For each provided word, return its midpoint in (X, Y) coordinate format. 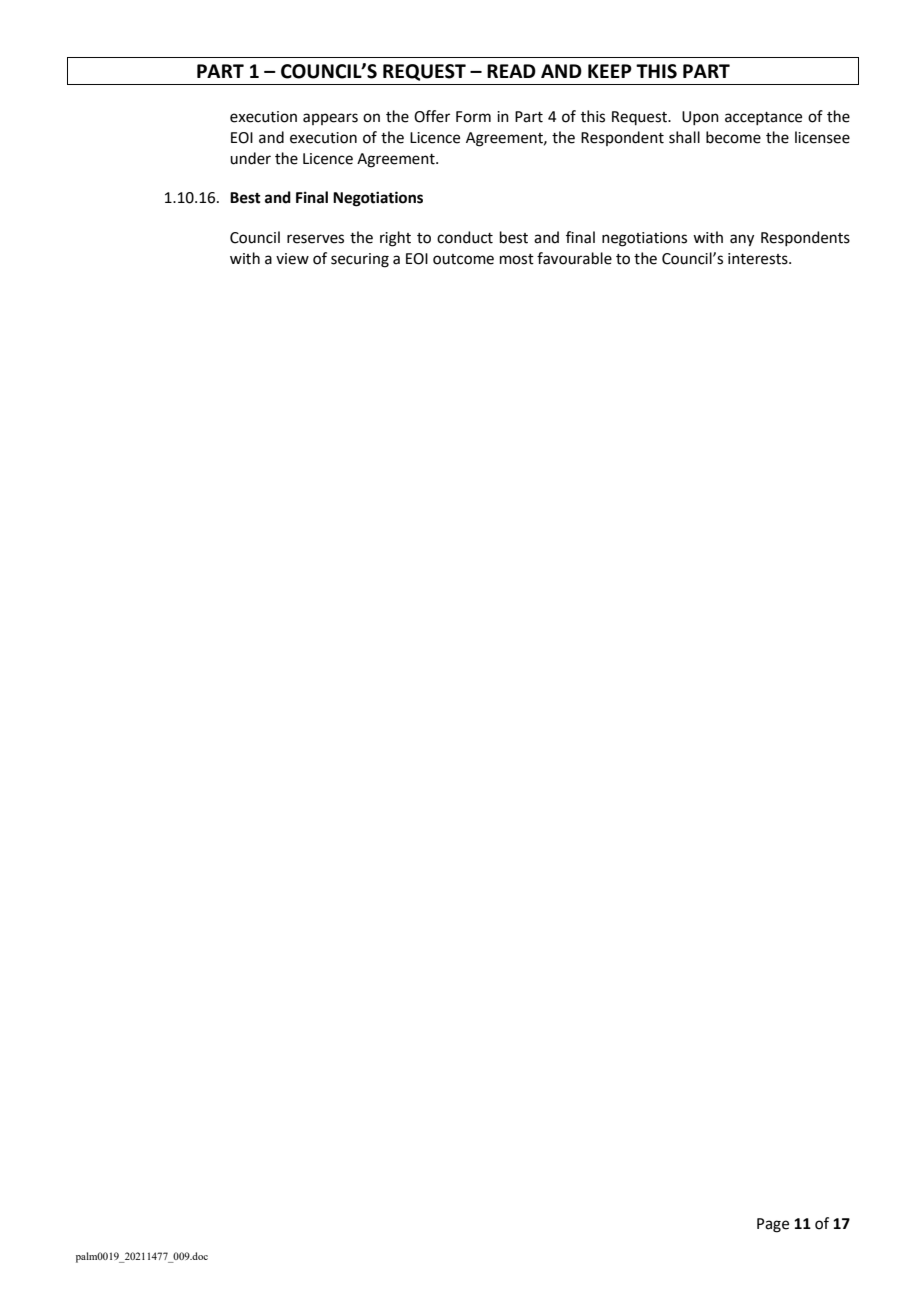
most (517, 259)
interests (759, 259)
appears (330, 119)
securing (360, 260)
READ (511, 71)
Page (773, 1225)
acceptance (763, 118)
